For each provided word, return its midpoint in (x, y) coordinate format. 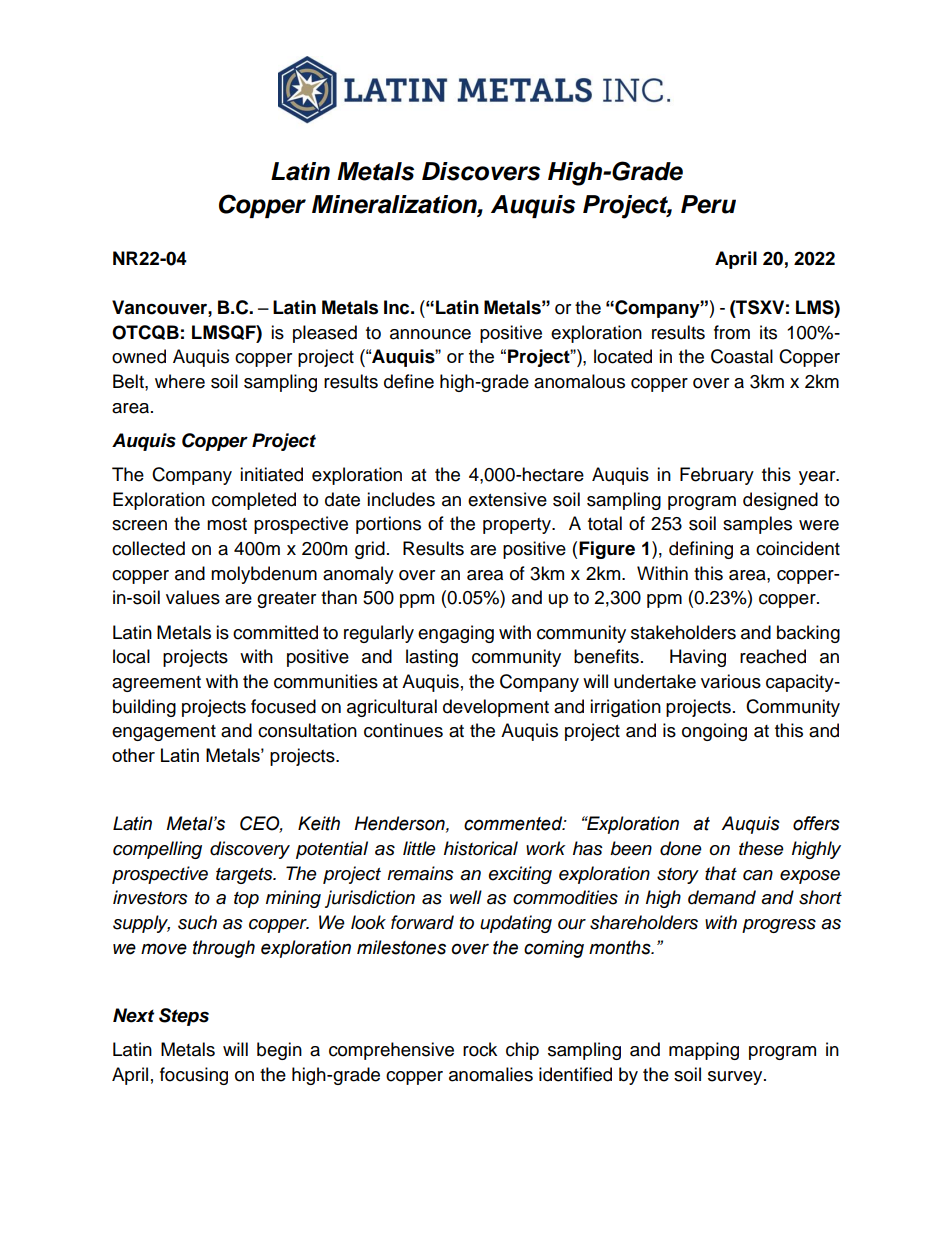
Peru (708, 204)
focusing (194, 1076)
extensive (507, 499)
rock (480, 1049)
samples (757, 525)
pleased (325, 334)
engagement (164, 733)
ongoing (714, 732)
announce (430, 334)
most (227, 524)
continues (403, 730)
